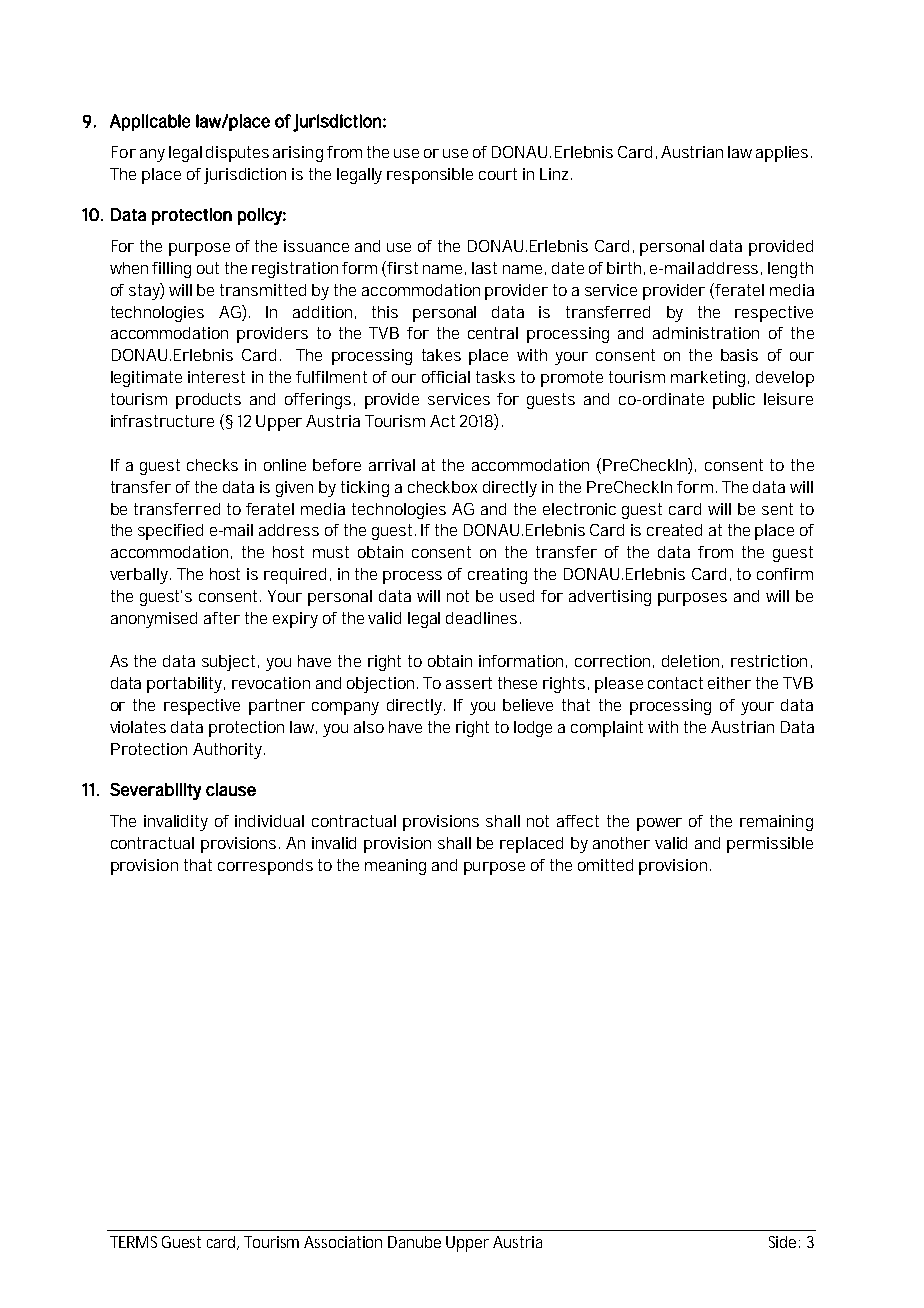 Image resolution: width=924 pixels, height=1308 pixels. Describe the element at coordinates (265, 867) in the screenshot. I see `corresponds` at that location.
